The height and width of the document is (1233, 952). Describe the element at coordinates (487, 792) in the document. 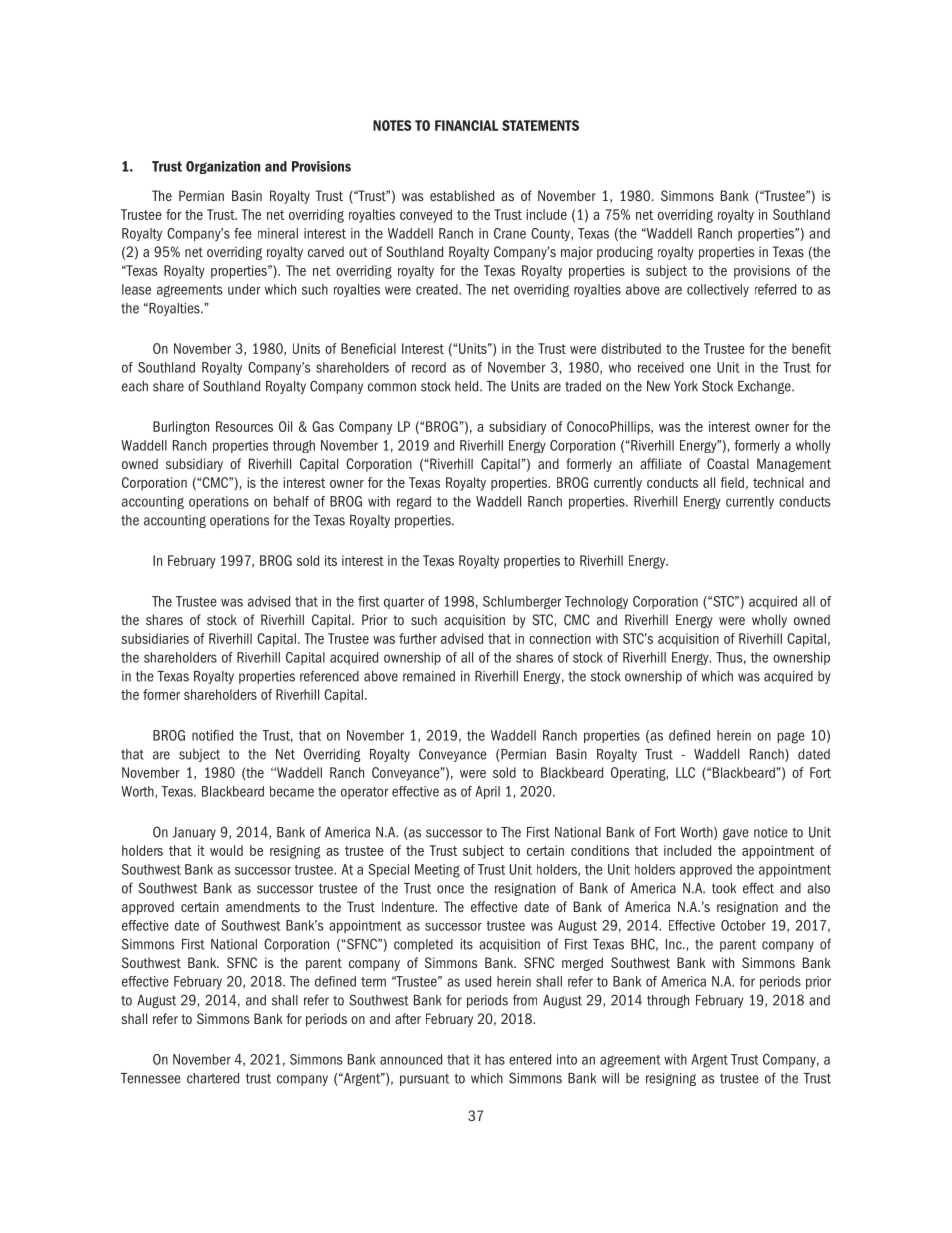

I see `April` at that location.
